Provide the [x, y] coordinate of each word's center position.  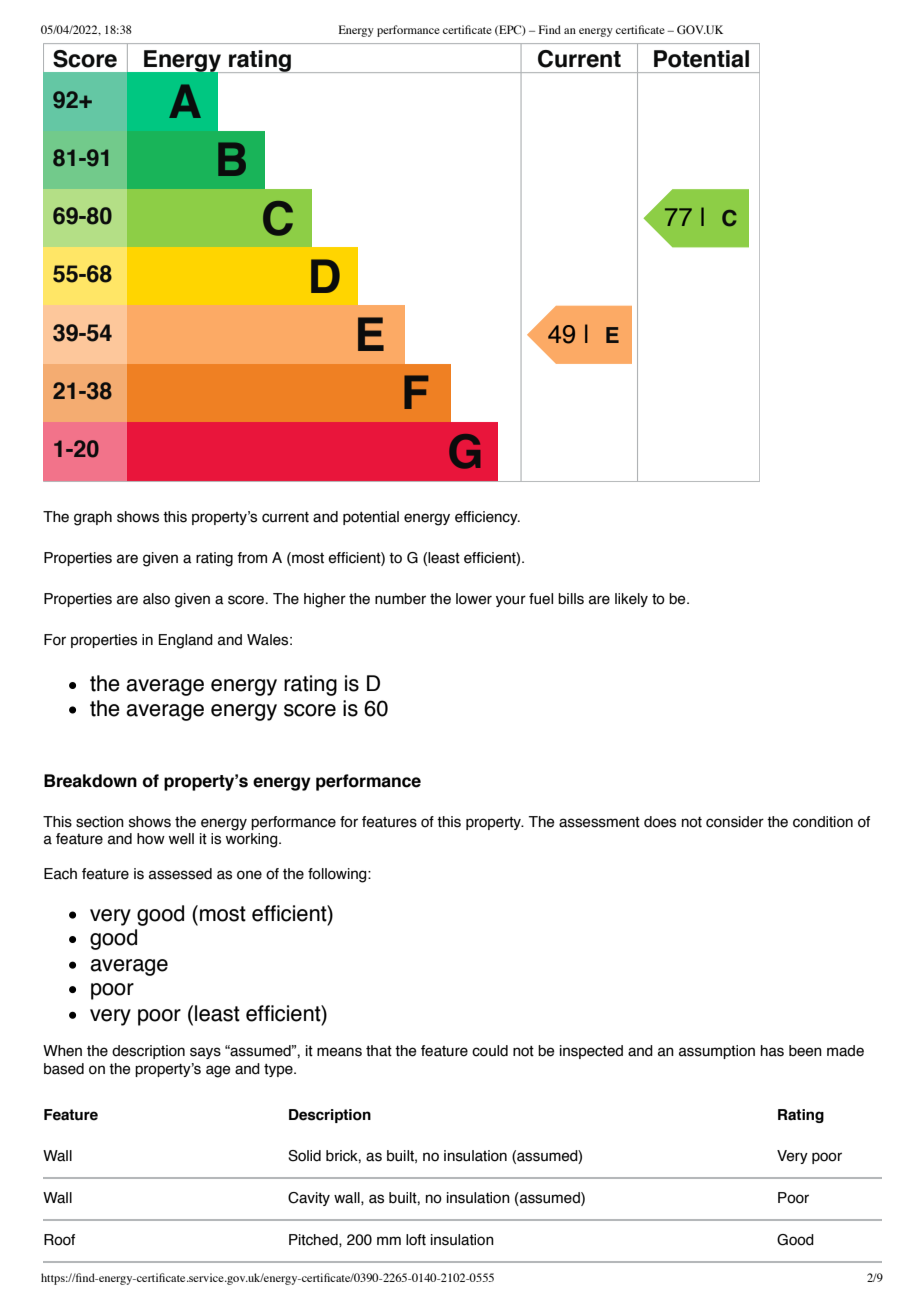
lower [474, 599]
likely [631, 600]
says [205, 1053]
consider [735, 822]
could [490, 1051]
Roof [59, 1240]
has [772, 1051]
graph [93, 518]
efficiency [487, 518]
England [186, 641]
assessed [180, 874]
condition [823, 822]
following [338, 875]
